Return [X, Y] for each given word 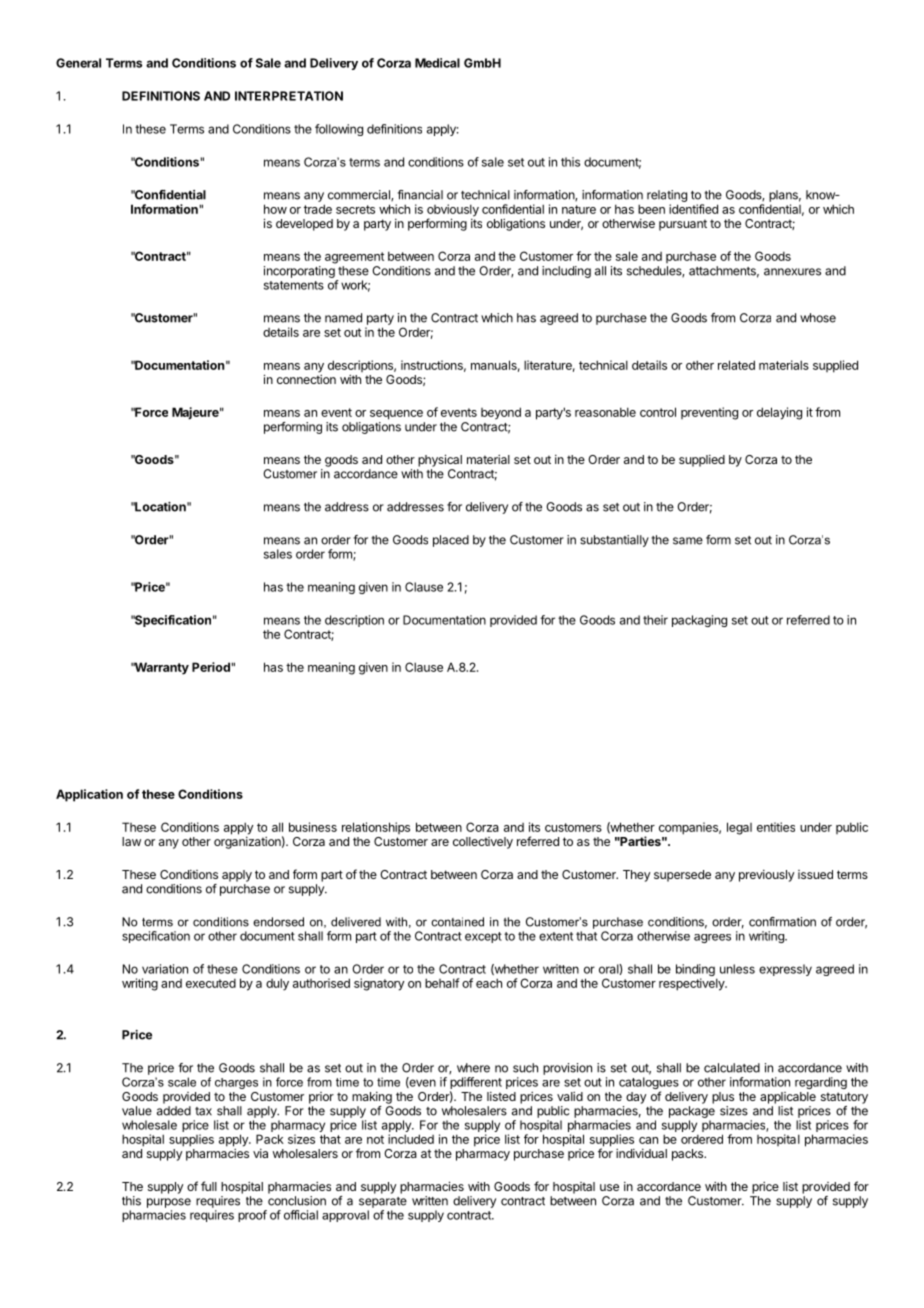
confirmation [782, 922]
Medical [437, 63]
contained [457, 922]
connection [306, 379]
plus [723, 1098]
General [78, 63]
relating [667, 196]
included [411, 1139]
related [736, 365]
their [655, 620]
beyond [501, 413]
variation [165, 969]
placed [451, 541]
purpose [169, 1203]
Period [212, 667]
